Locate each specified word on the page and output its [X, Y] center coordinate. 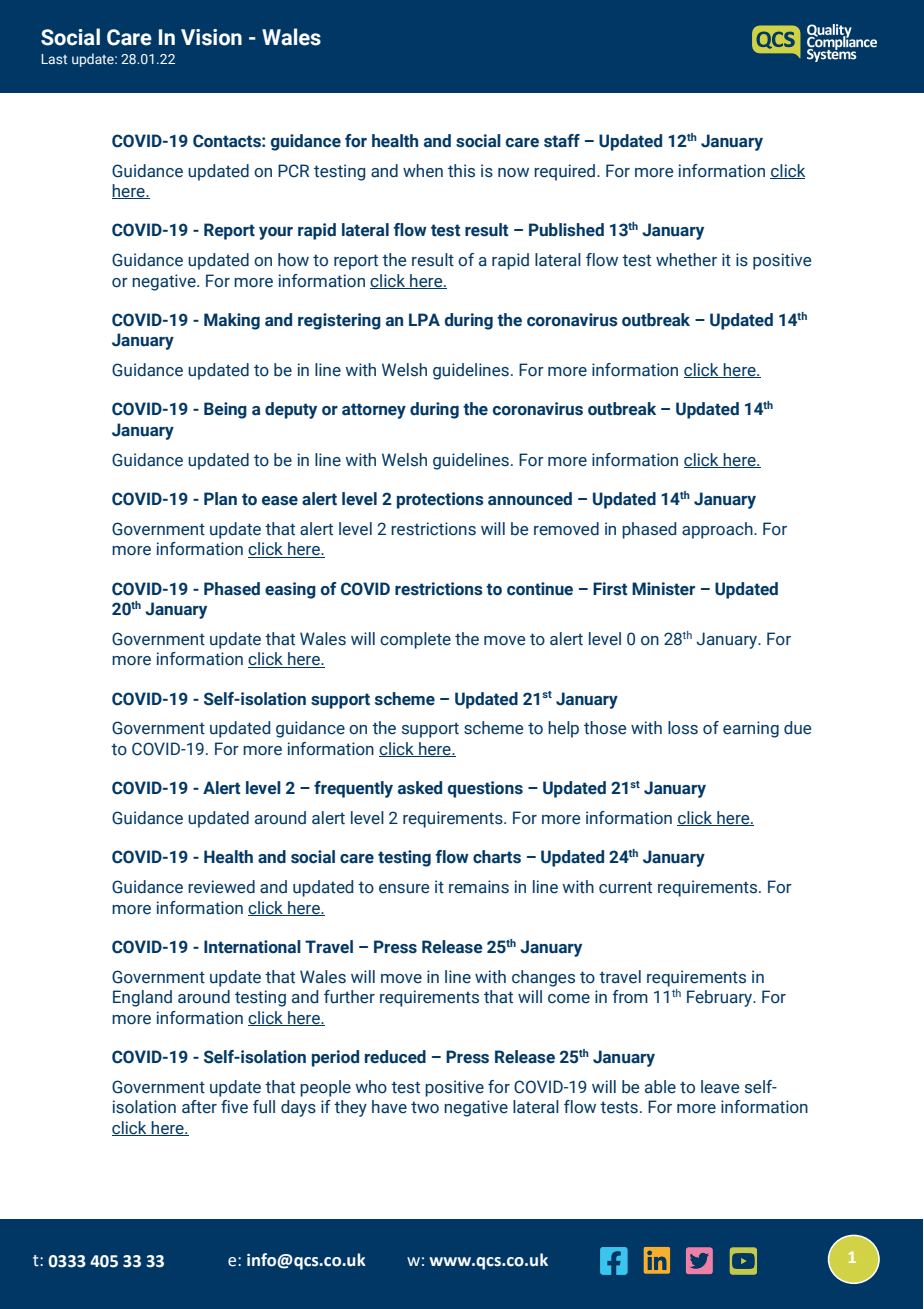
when [423, 171]
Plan [220, 499]
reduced [395, 1057]
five [234, 1107]
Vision [211, 37]
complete [415, 640]
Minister [663, 589]
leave [720, 1087]
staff [562, 141]
